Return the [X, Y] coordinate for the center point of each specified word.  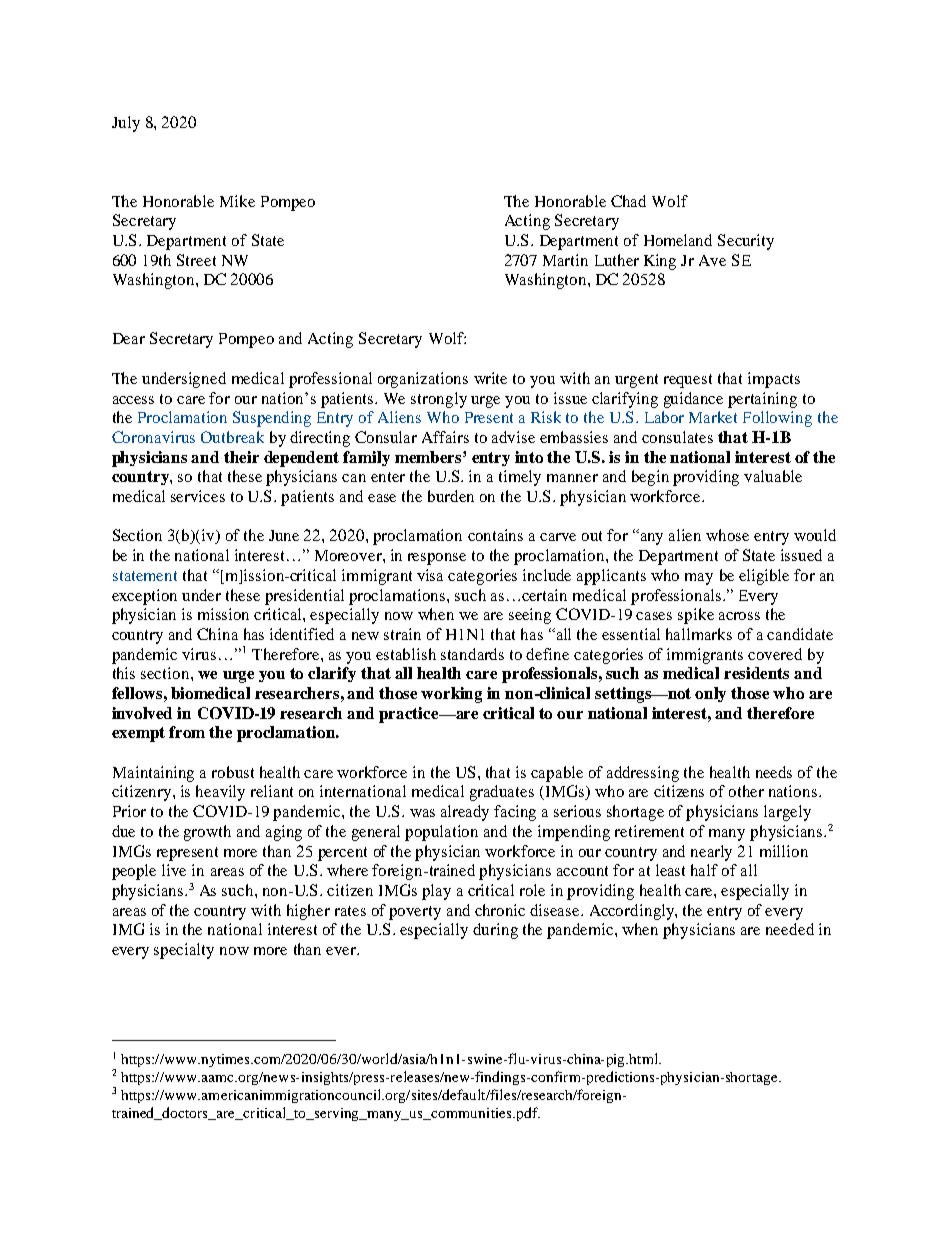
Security [746, 242]
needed [790, 929]
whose [727, 535]
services [198, 496]
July [126, 124]
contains [495, 535]
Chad [628, 201]
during [495, 931]
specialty [184, 951]
